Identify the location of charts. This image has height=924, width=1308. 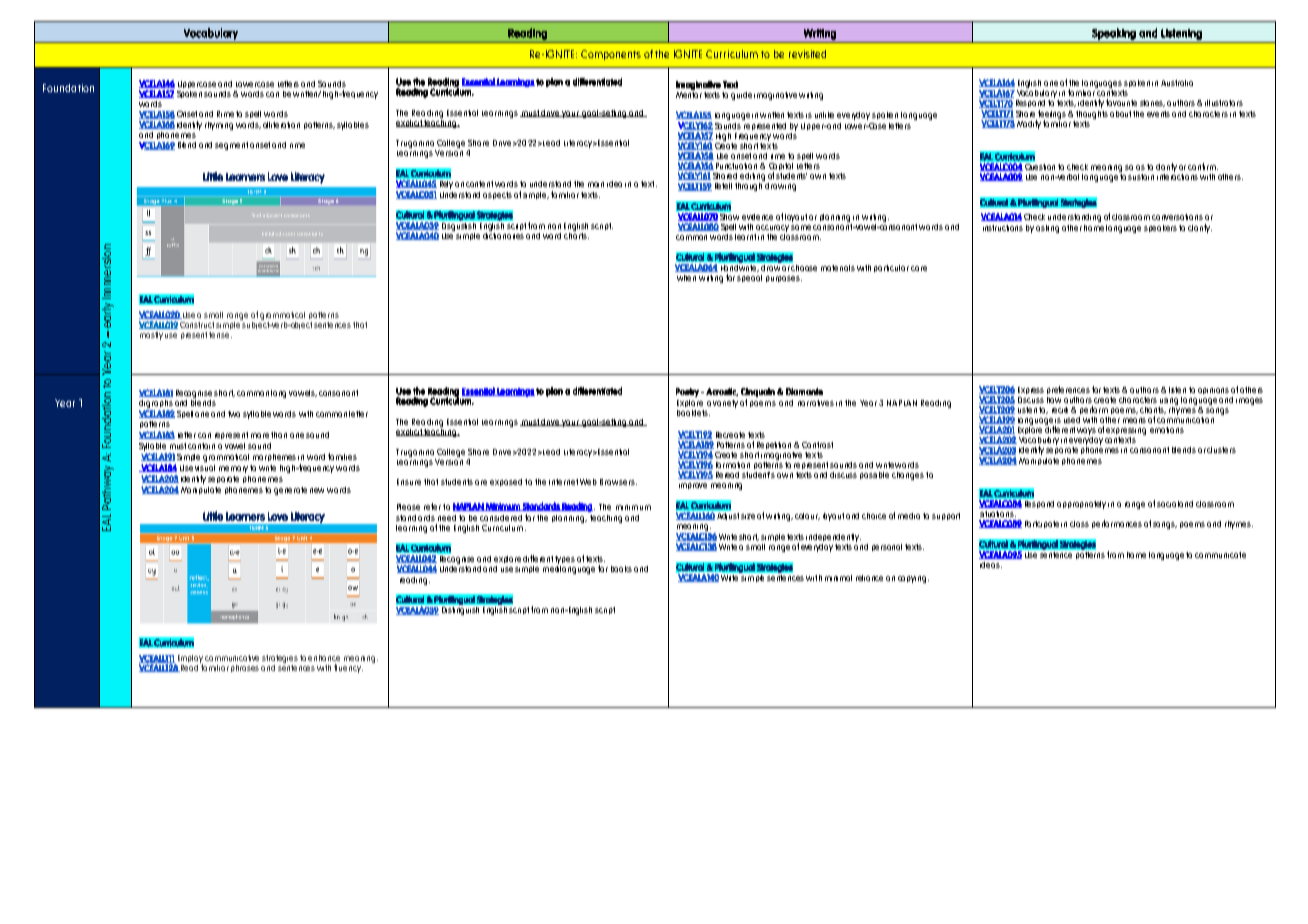
(576, 234).
